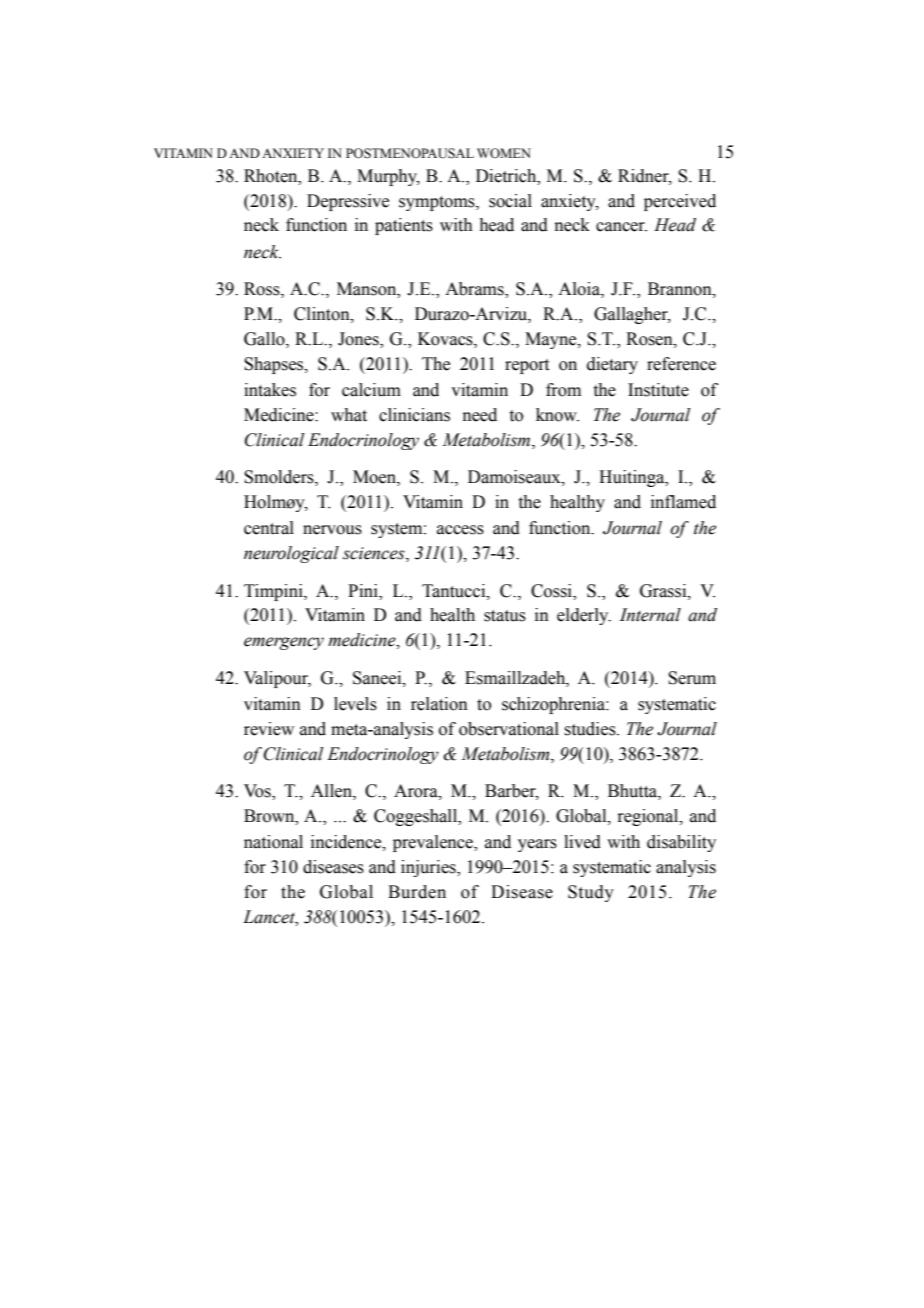 Image resolution: width=924 pixels, height=1308 pixels. I want to click on perceived, so click(680, 202).
